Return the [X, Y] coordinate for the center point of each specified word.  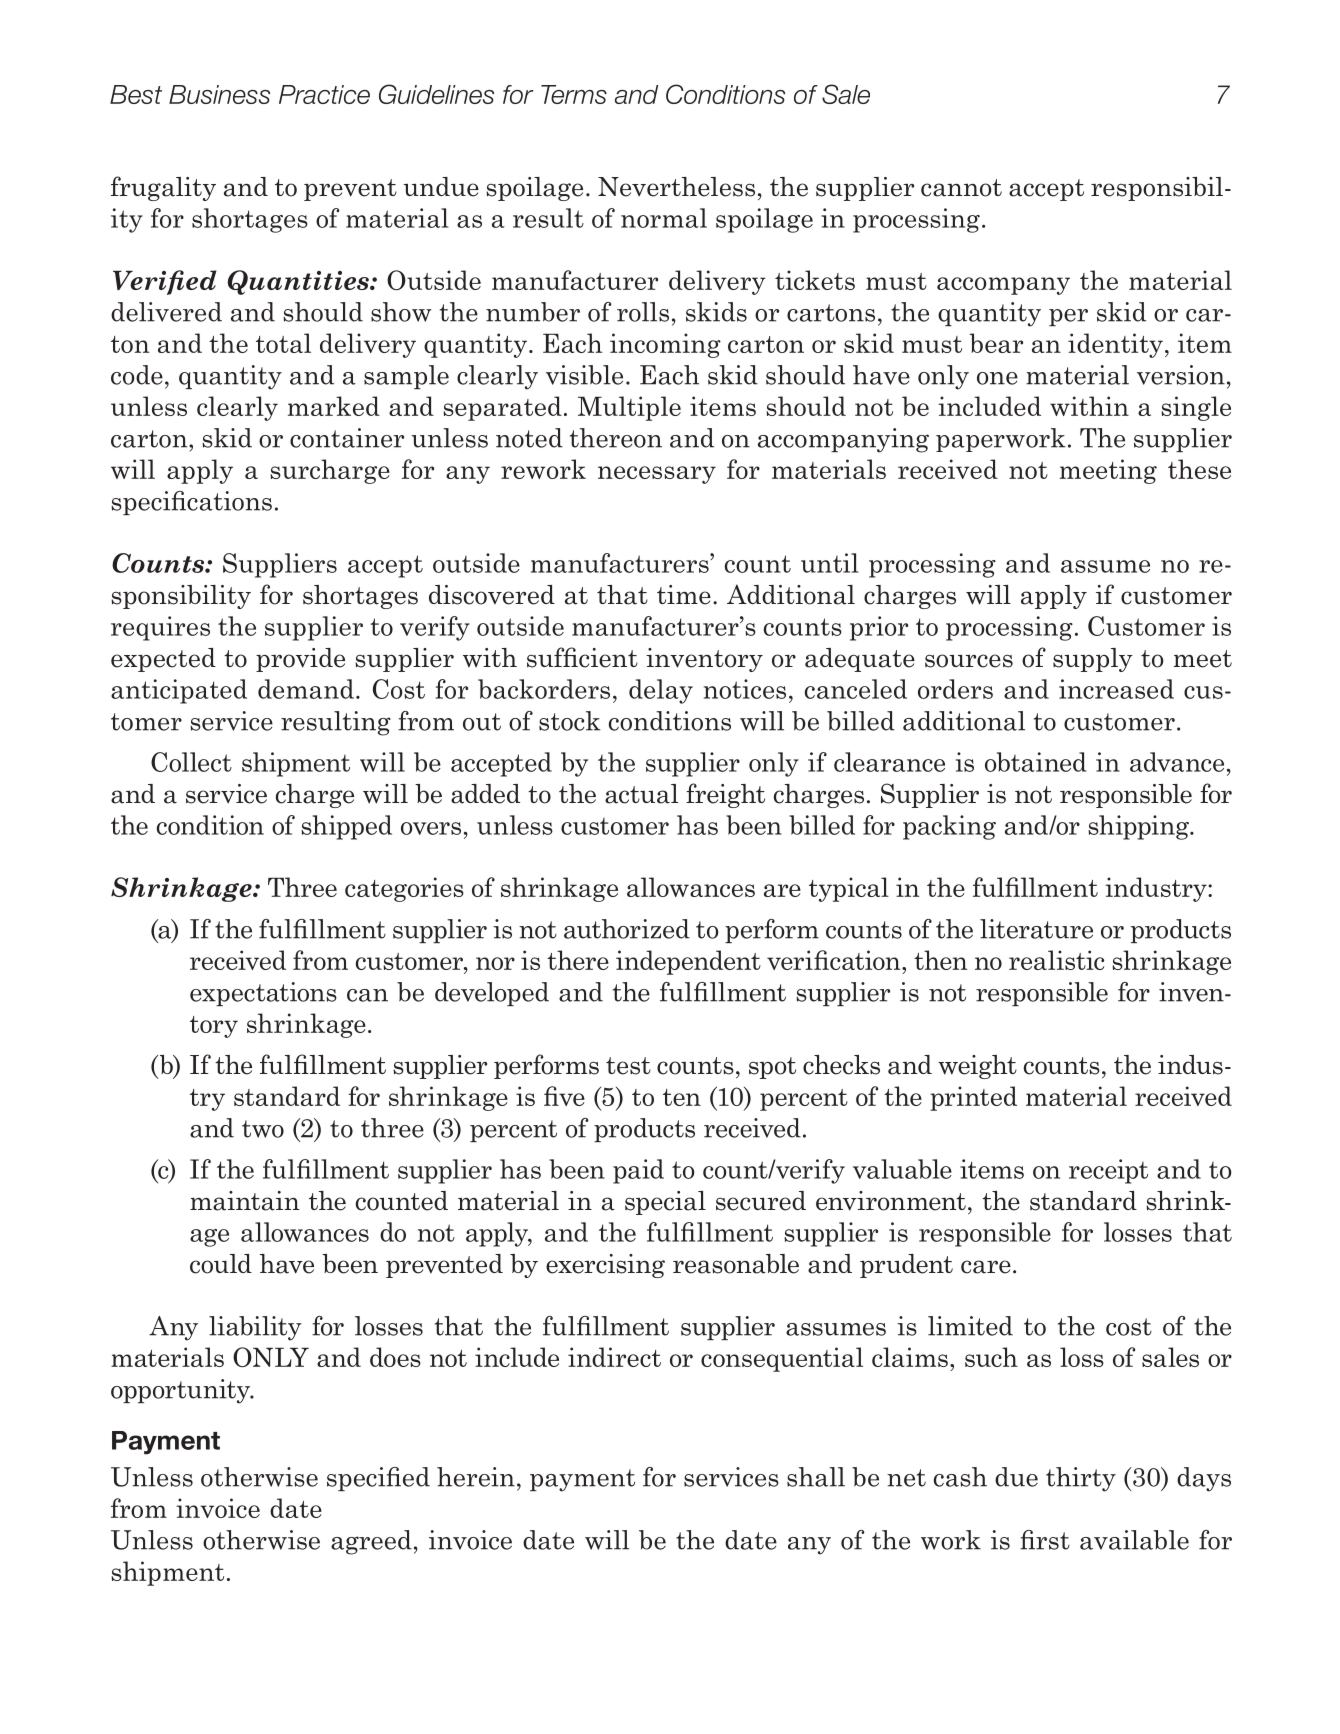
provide [300, 660]
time [684, 595]
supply [1093, 660]
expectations [263, 994]
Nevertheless [676, 187]
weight [977, 1067]
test [628, 1066]
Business [219, 94]
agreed [371, 1542]
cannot [961, 188]
